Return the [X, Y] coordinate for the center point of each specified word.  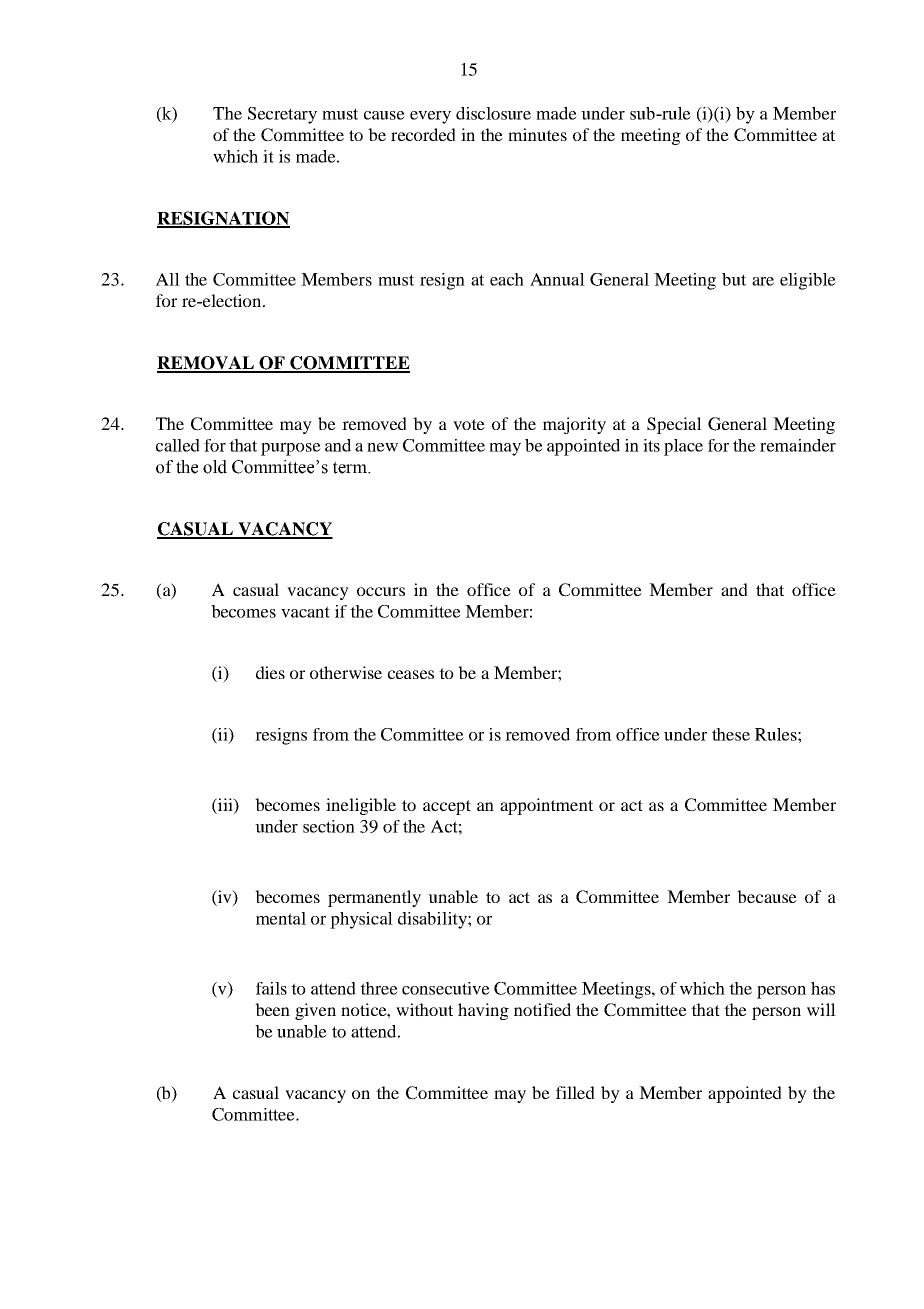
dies [270, 672]
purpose [291, 449]
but [734, 279]
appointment [546, 806]
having [483, 1011]
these [731, 734]
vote [469, 424]
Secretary [282, 115]
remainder [798, 445]
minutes [537, 134]
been [272, 1009]
